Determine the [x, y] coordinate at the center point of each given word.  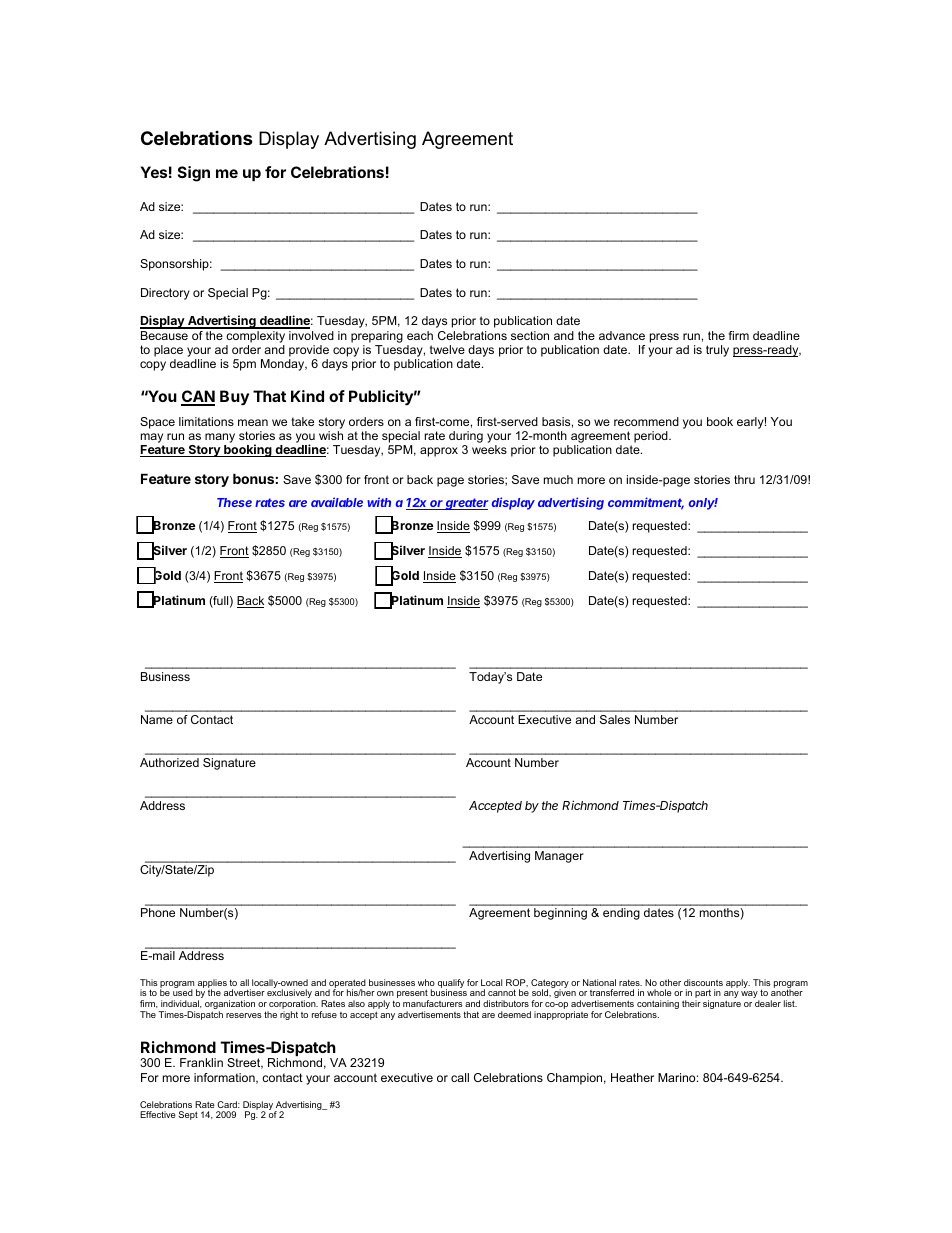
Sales [615, 719]
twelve [447, 349]
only [703, 504]
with [379, 502]
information [225, 1078]
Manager [559, 857]
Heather [632, 1077]
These [234, 502]
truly [717, 351]
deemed [514, 1014]
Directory [165, 294]
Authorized [169, 762]
